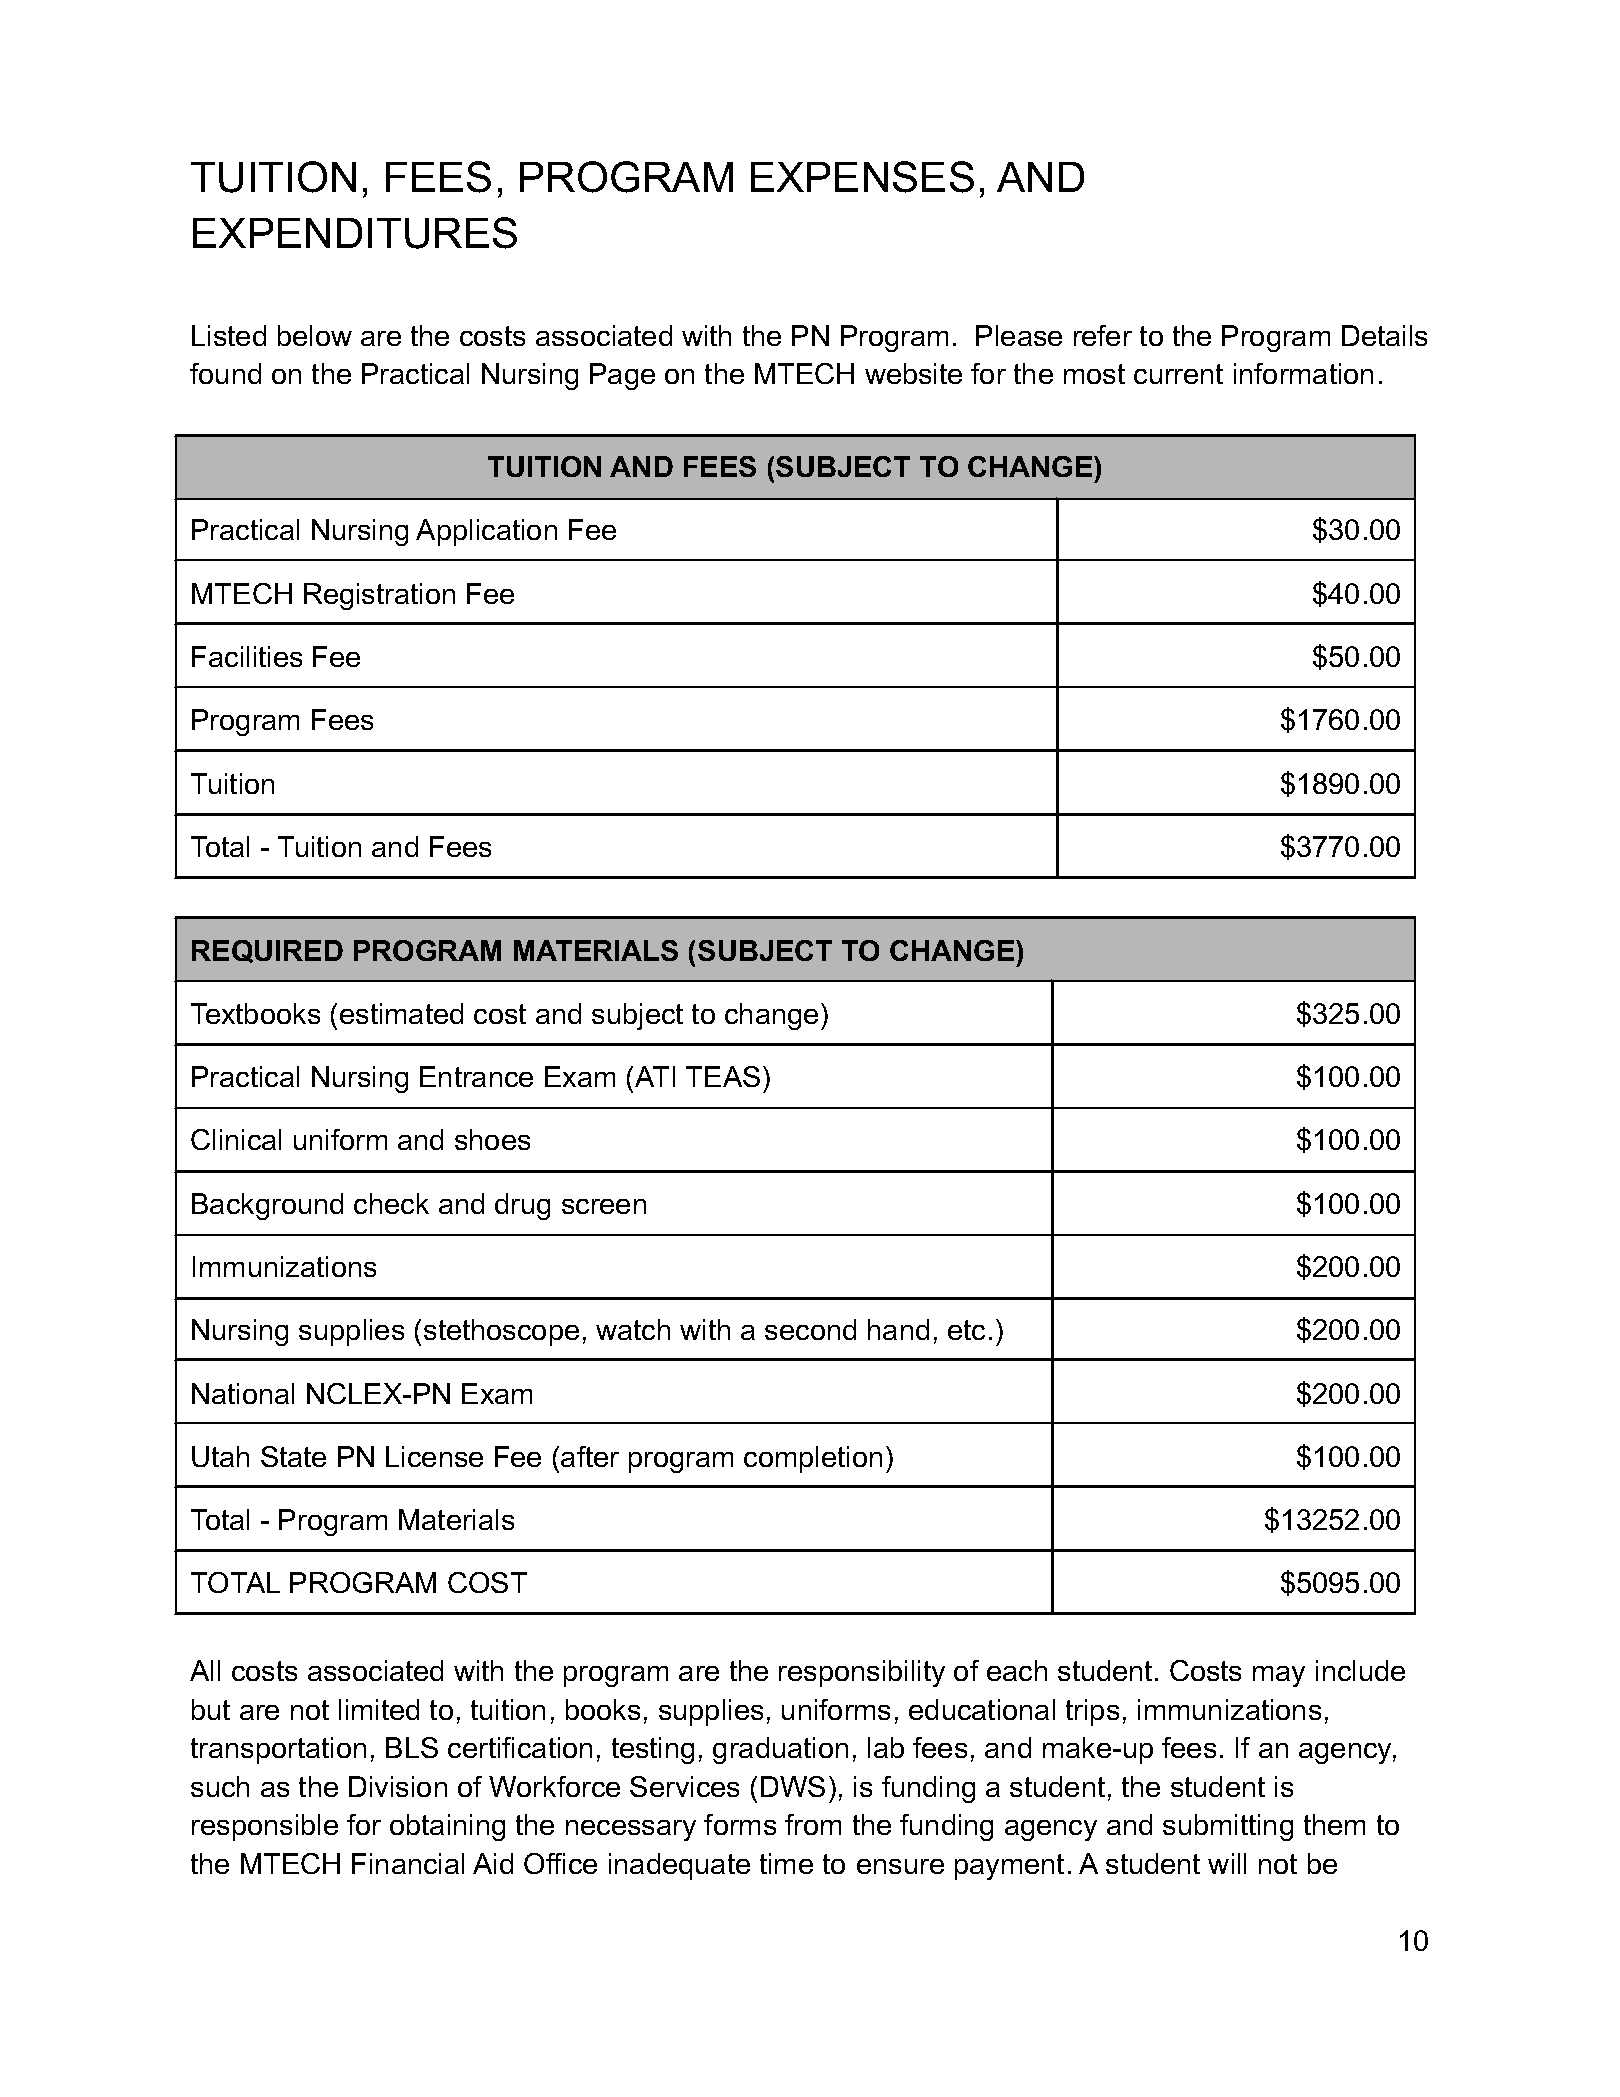  I want to click on may, so click(1279, 1676).
